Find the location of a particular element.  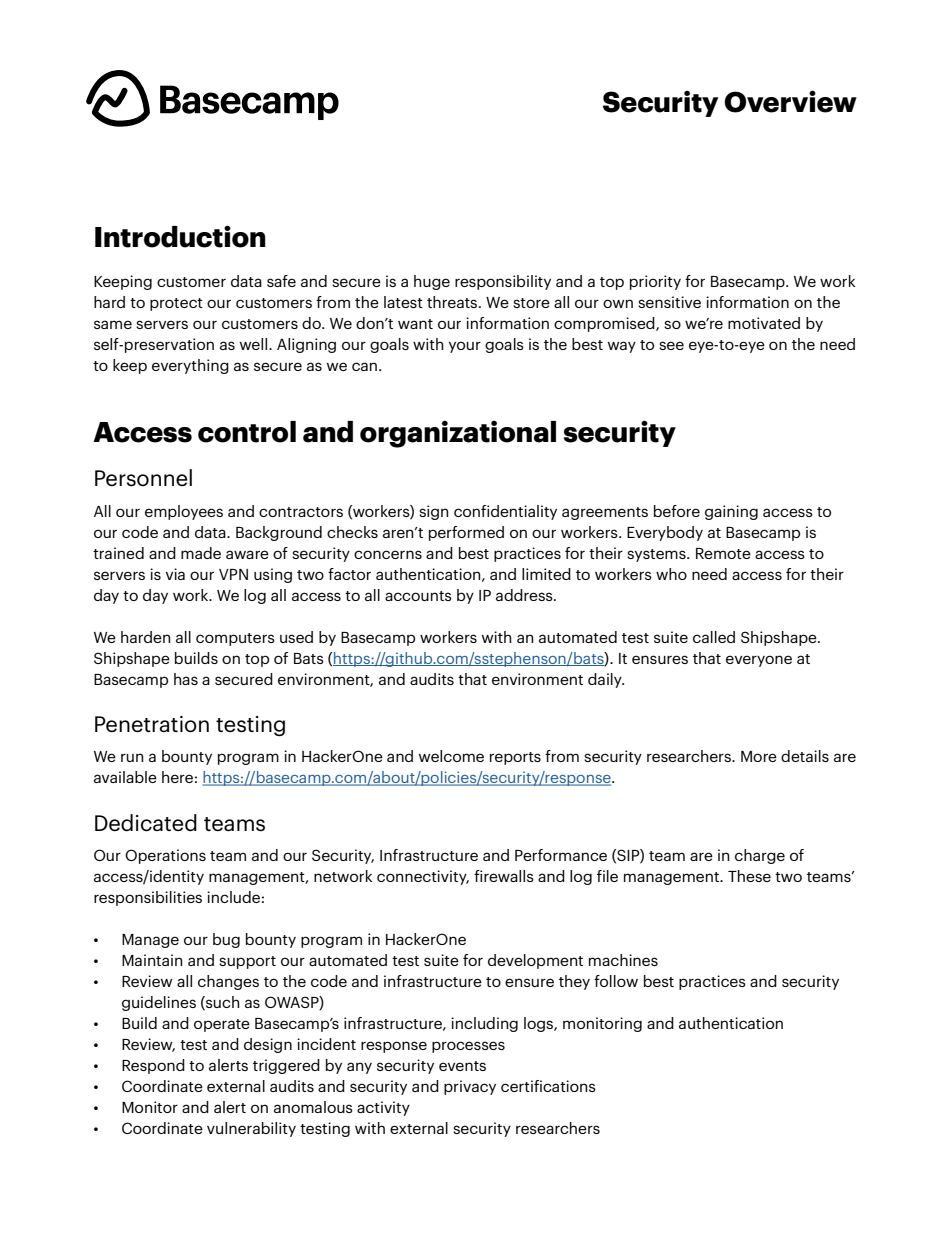

Introduction is located at coordinates (180, 236).
